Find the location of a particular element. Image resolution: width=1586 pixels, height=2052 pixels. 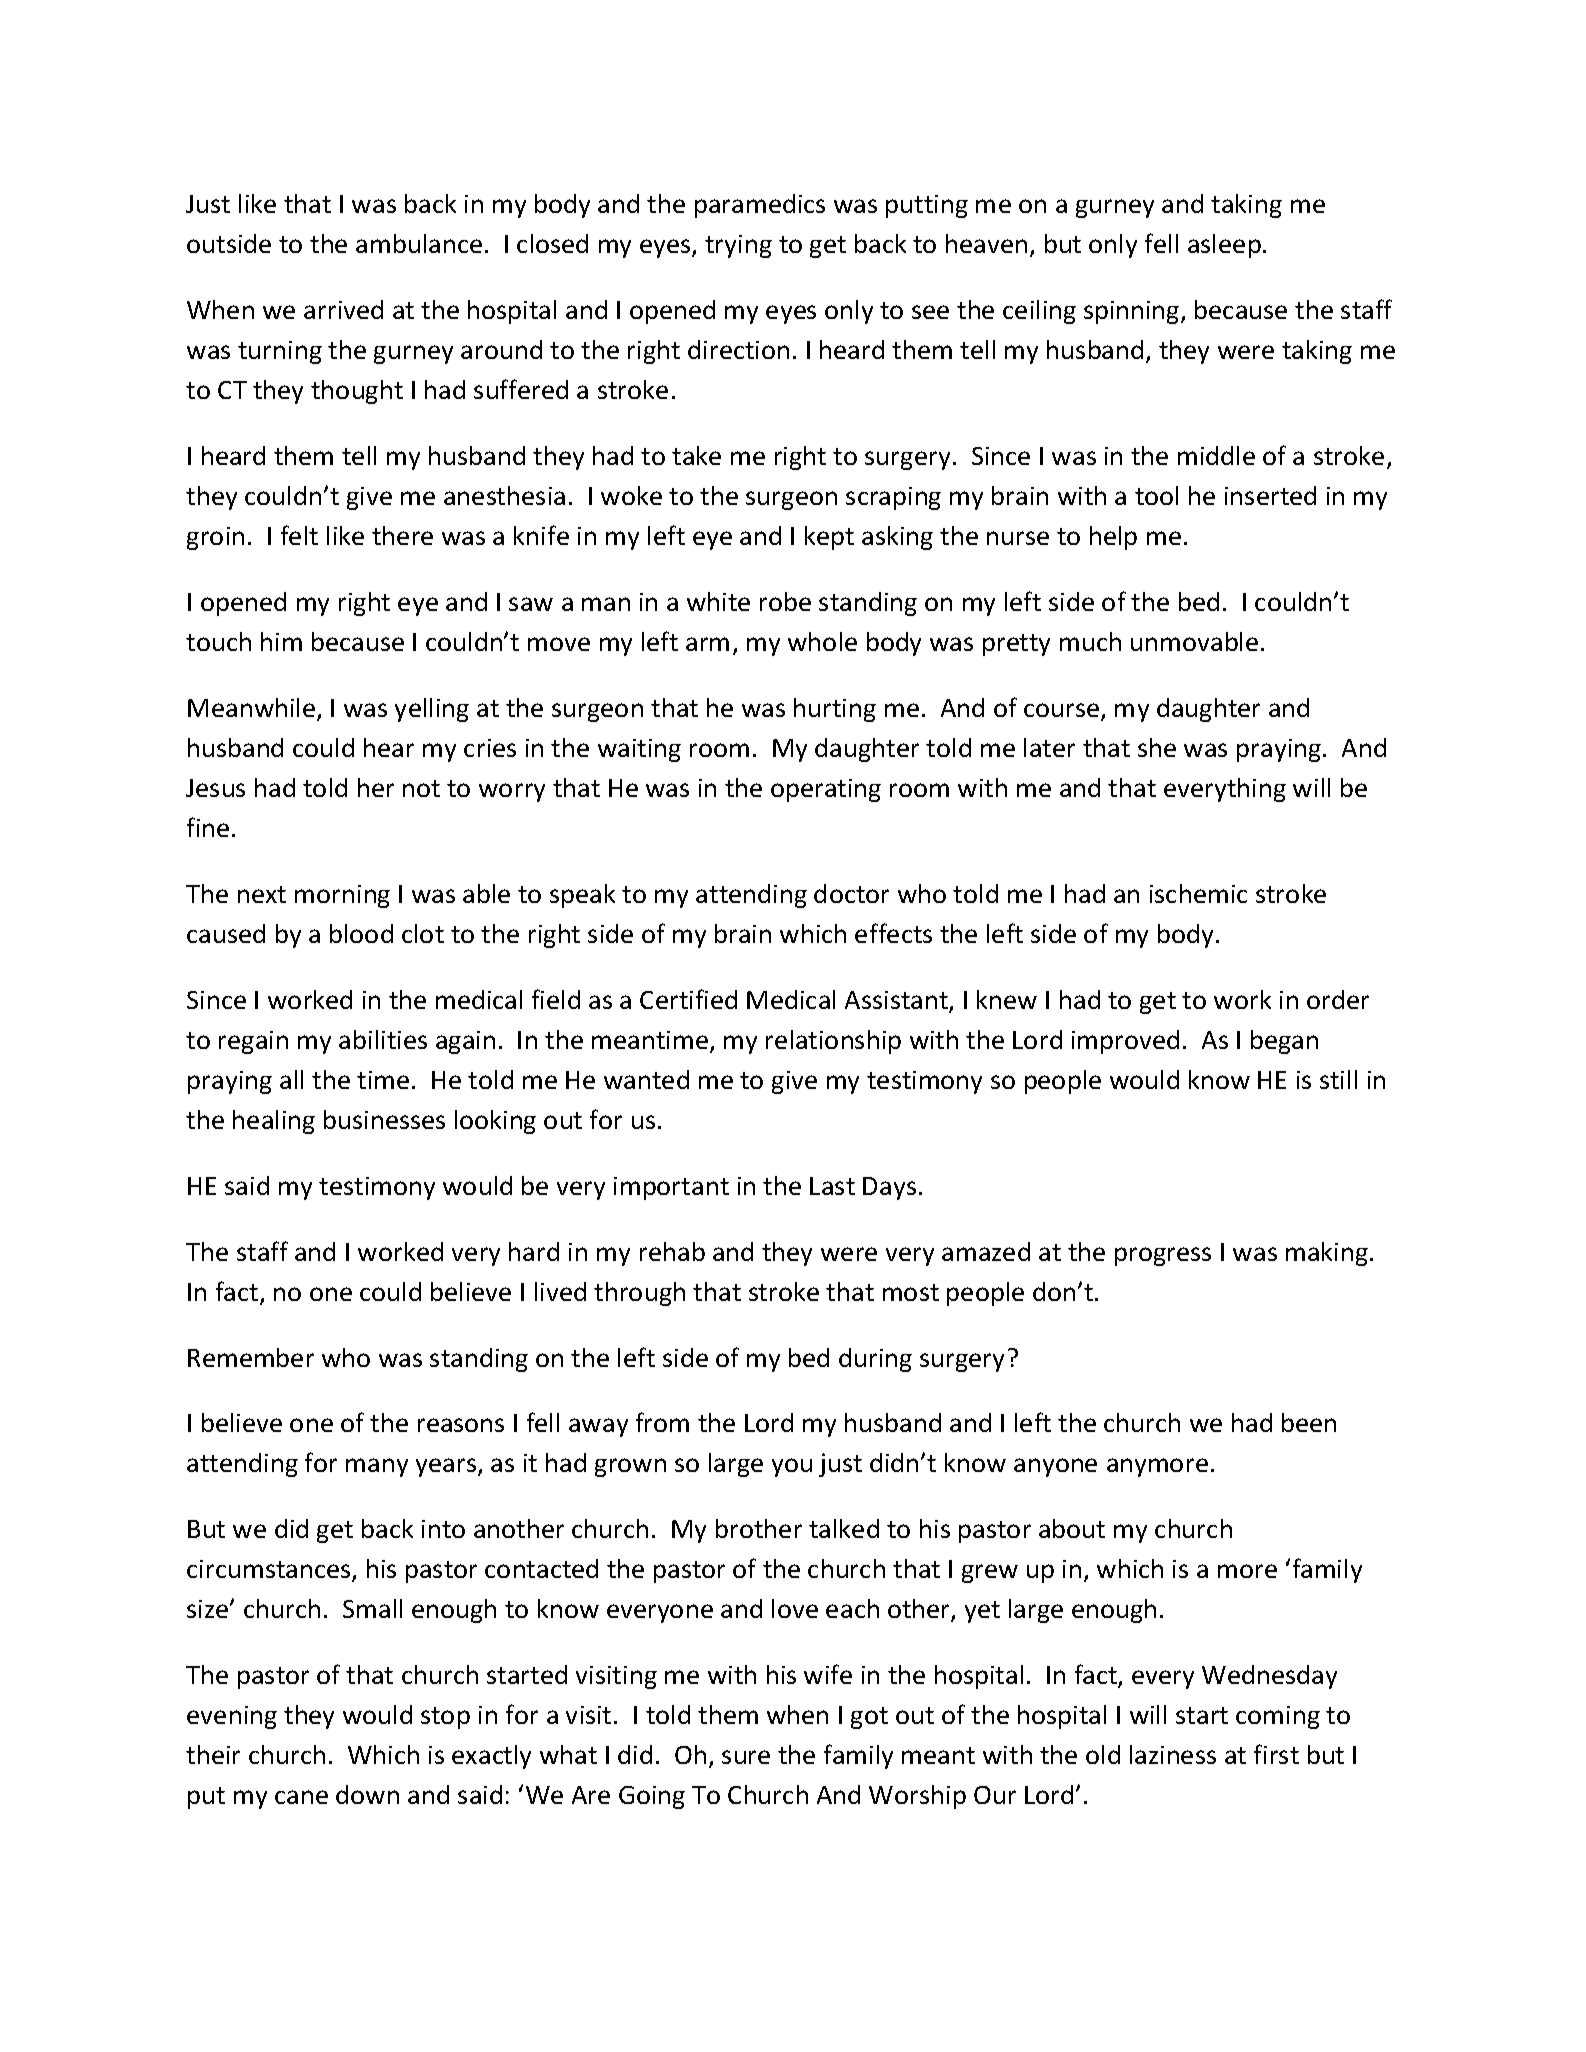

yelling is located at coordinates (432, 710).
